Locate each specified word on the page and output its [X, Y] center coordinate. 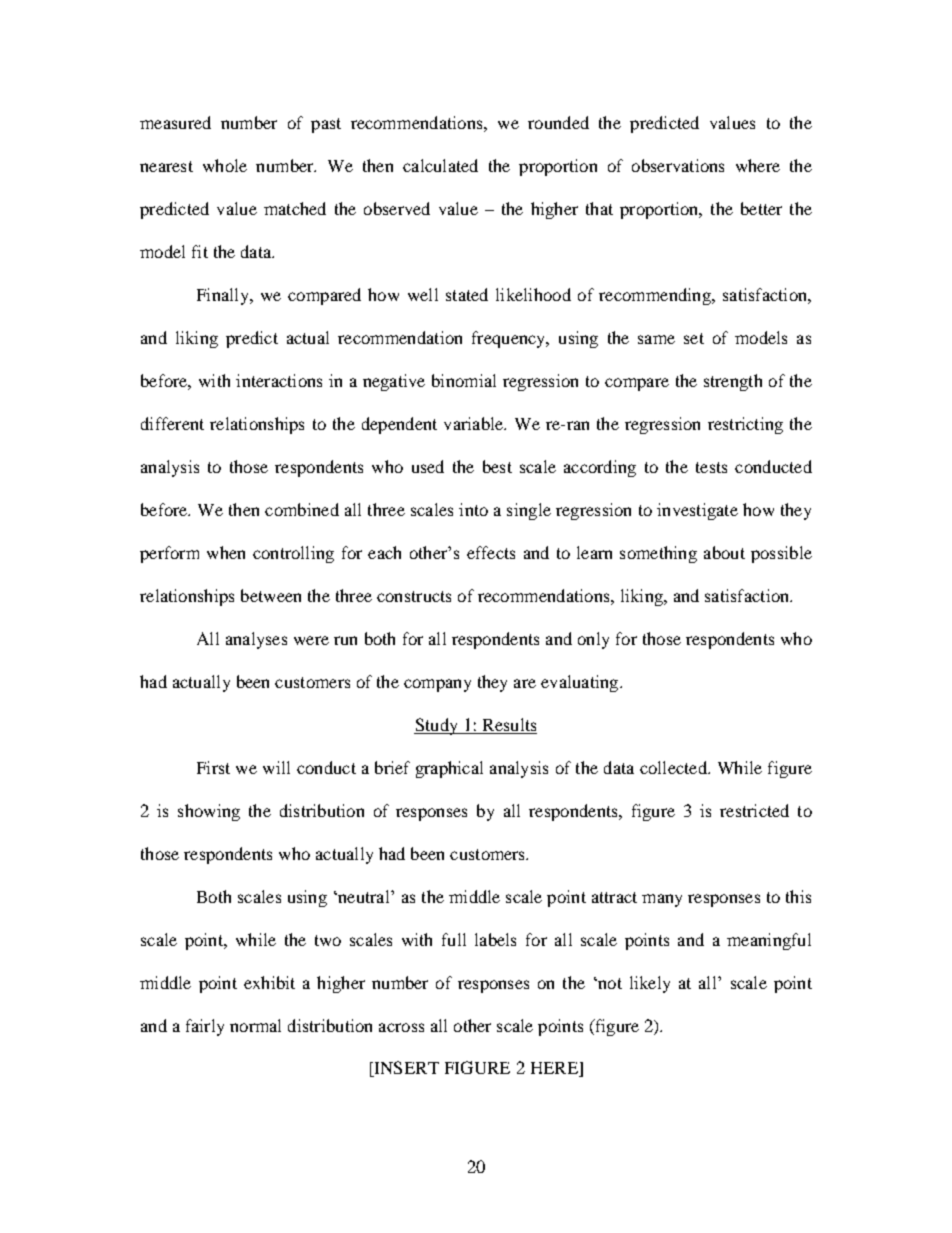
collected [674, 767]
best [497, 466]
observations [678, 165]
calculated [440, 165]
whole [225, 165]
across [401, 1027]
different [172, 423]
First [213, 767]
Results [509, 724]
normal [255, 1025]
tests [711, 467]
